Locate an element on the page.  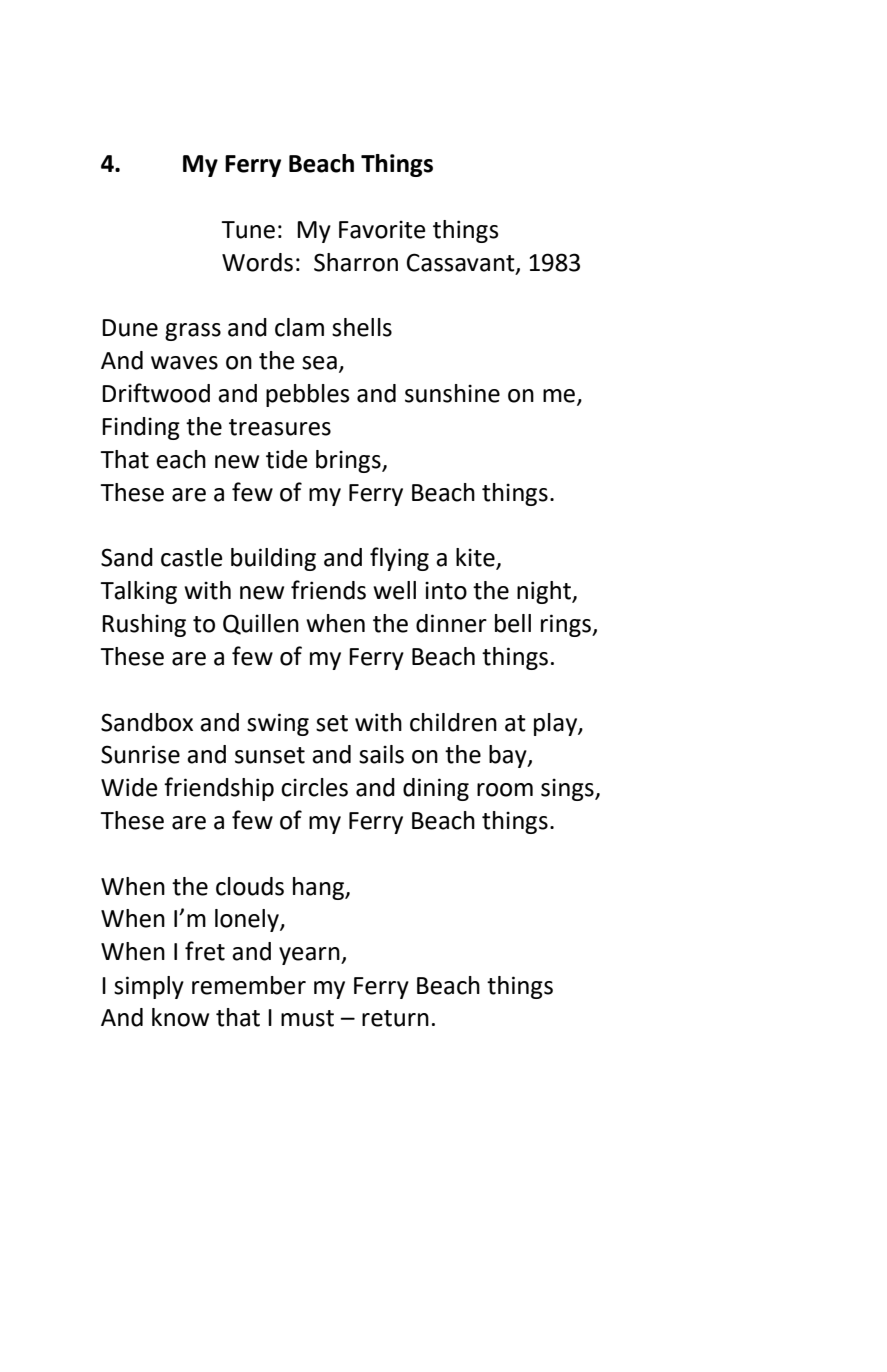
bell is located at coordinates (513, 623).
